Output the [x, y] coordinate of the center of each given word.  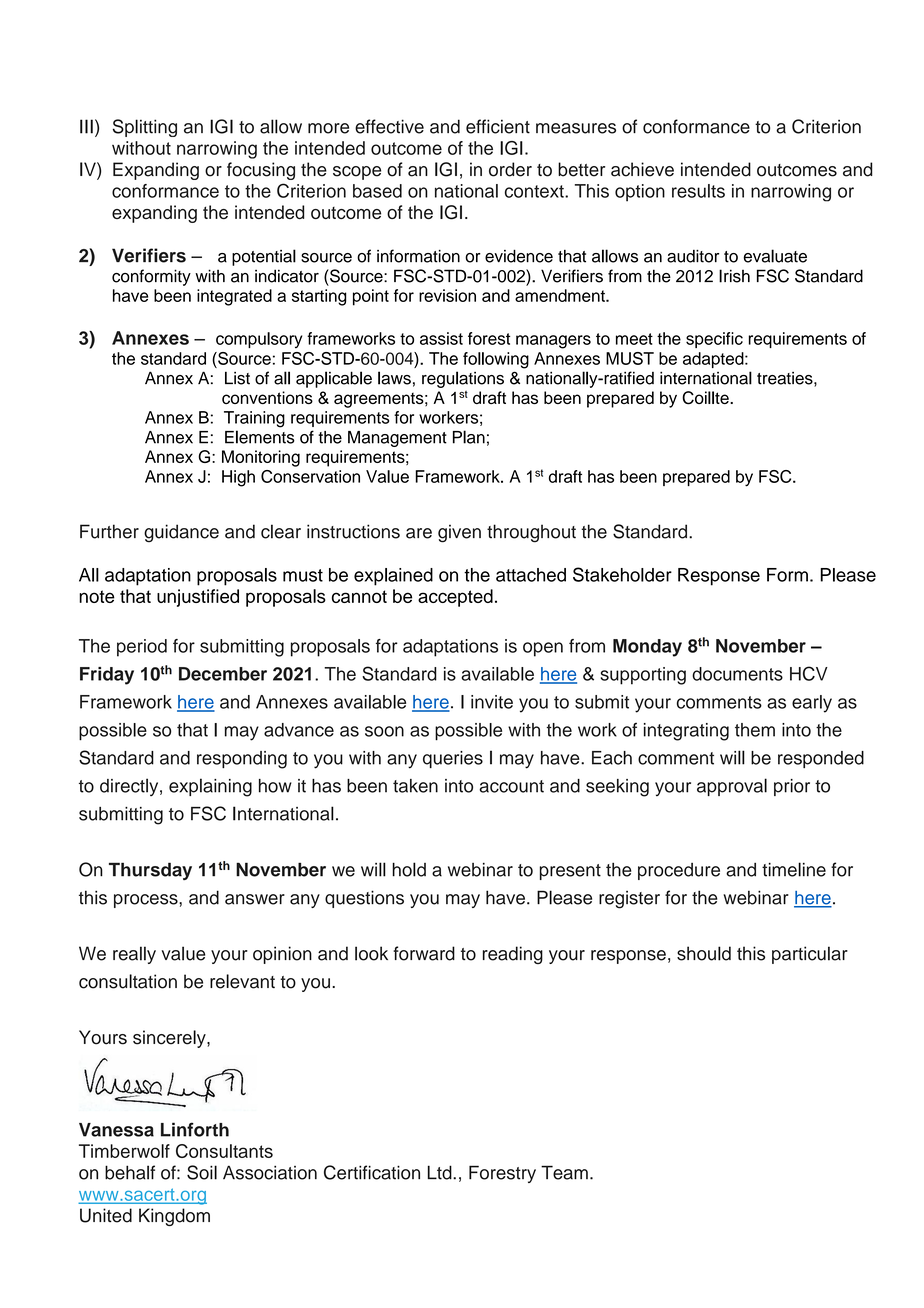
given [459, 533]
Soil [202, 1172]
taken [415, 786]
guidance [181, 533]
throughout [531, 533]
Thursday [150, 871]
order [510, 169]
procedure [679, 871]
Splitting [145, 128]
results [698, 191]
